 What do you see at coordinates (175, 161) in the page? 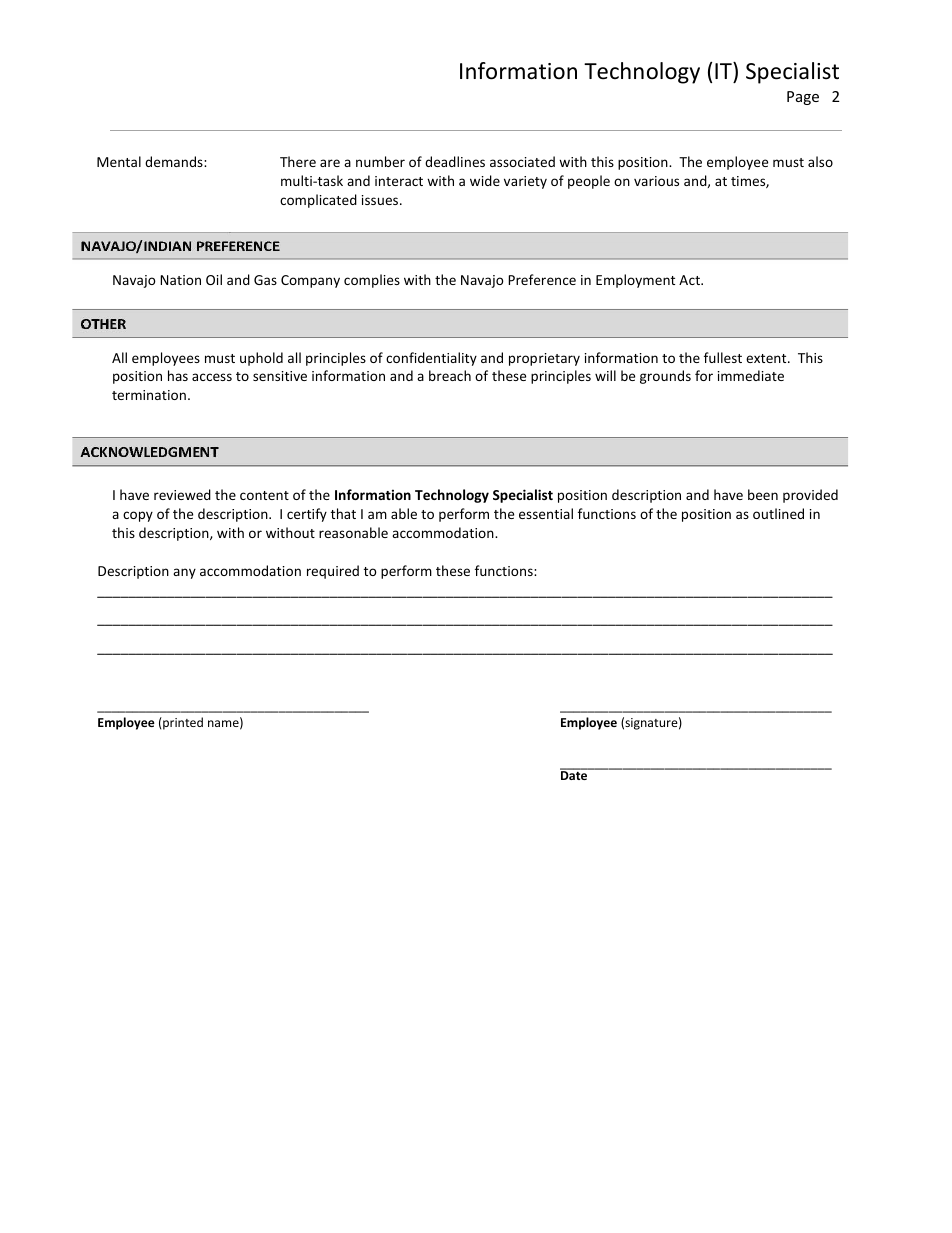
I see `demands` at bounding box center [175, 161].
